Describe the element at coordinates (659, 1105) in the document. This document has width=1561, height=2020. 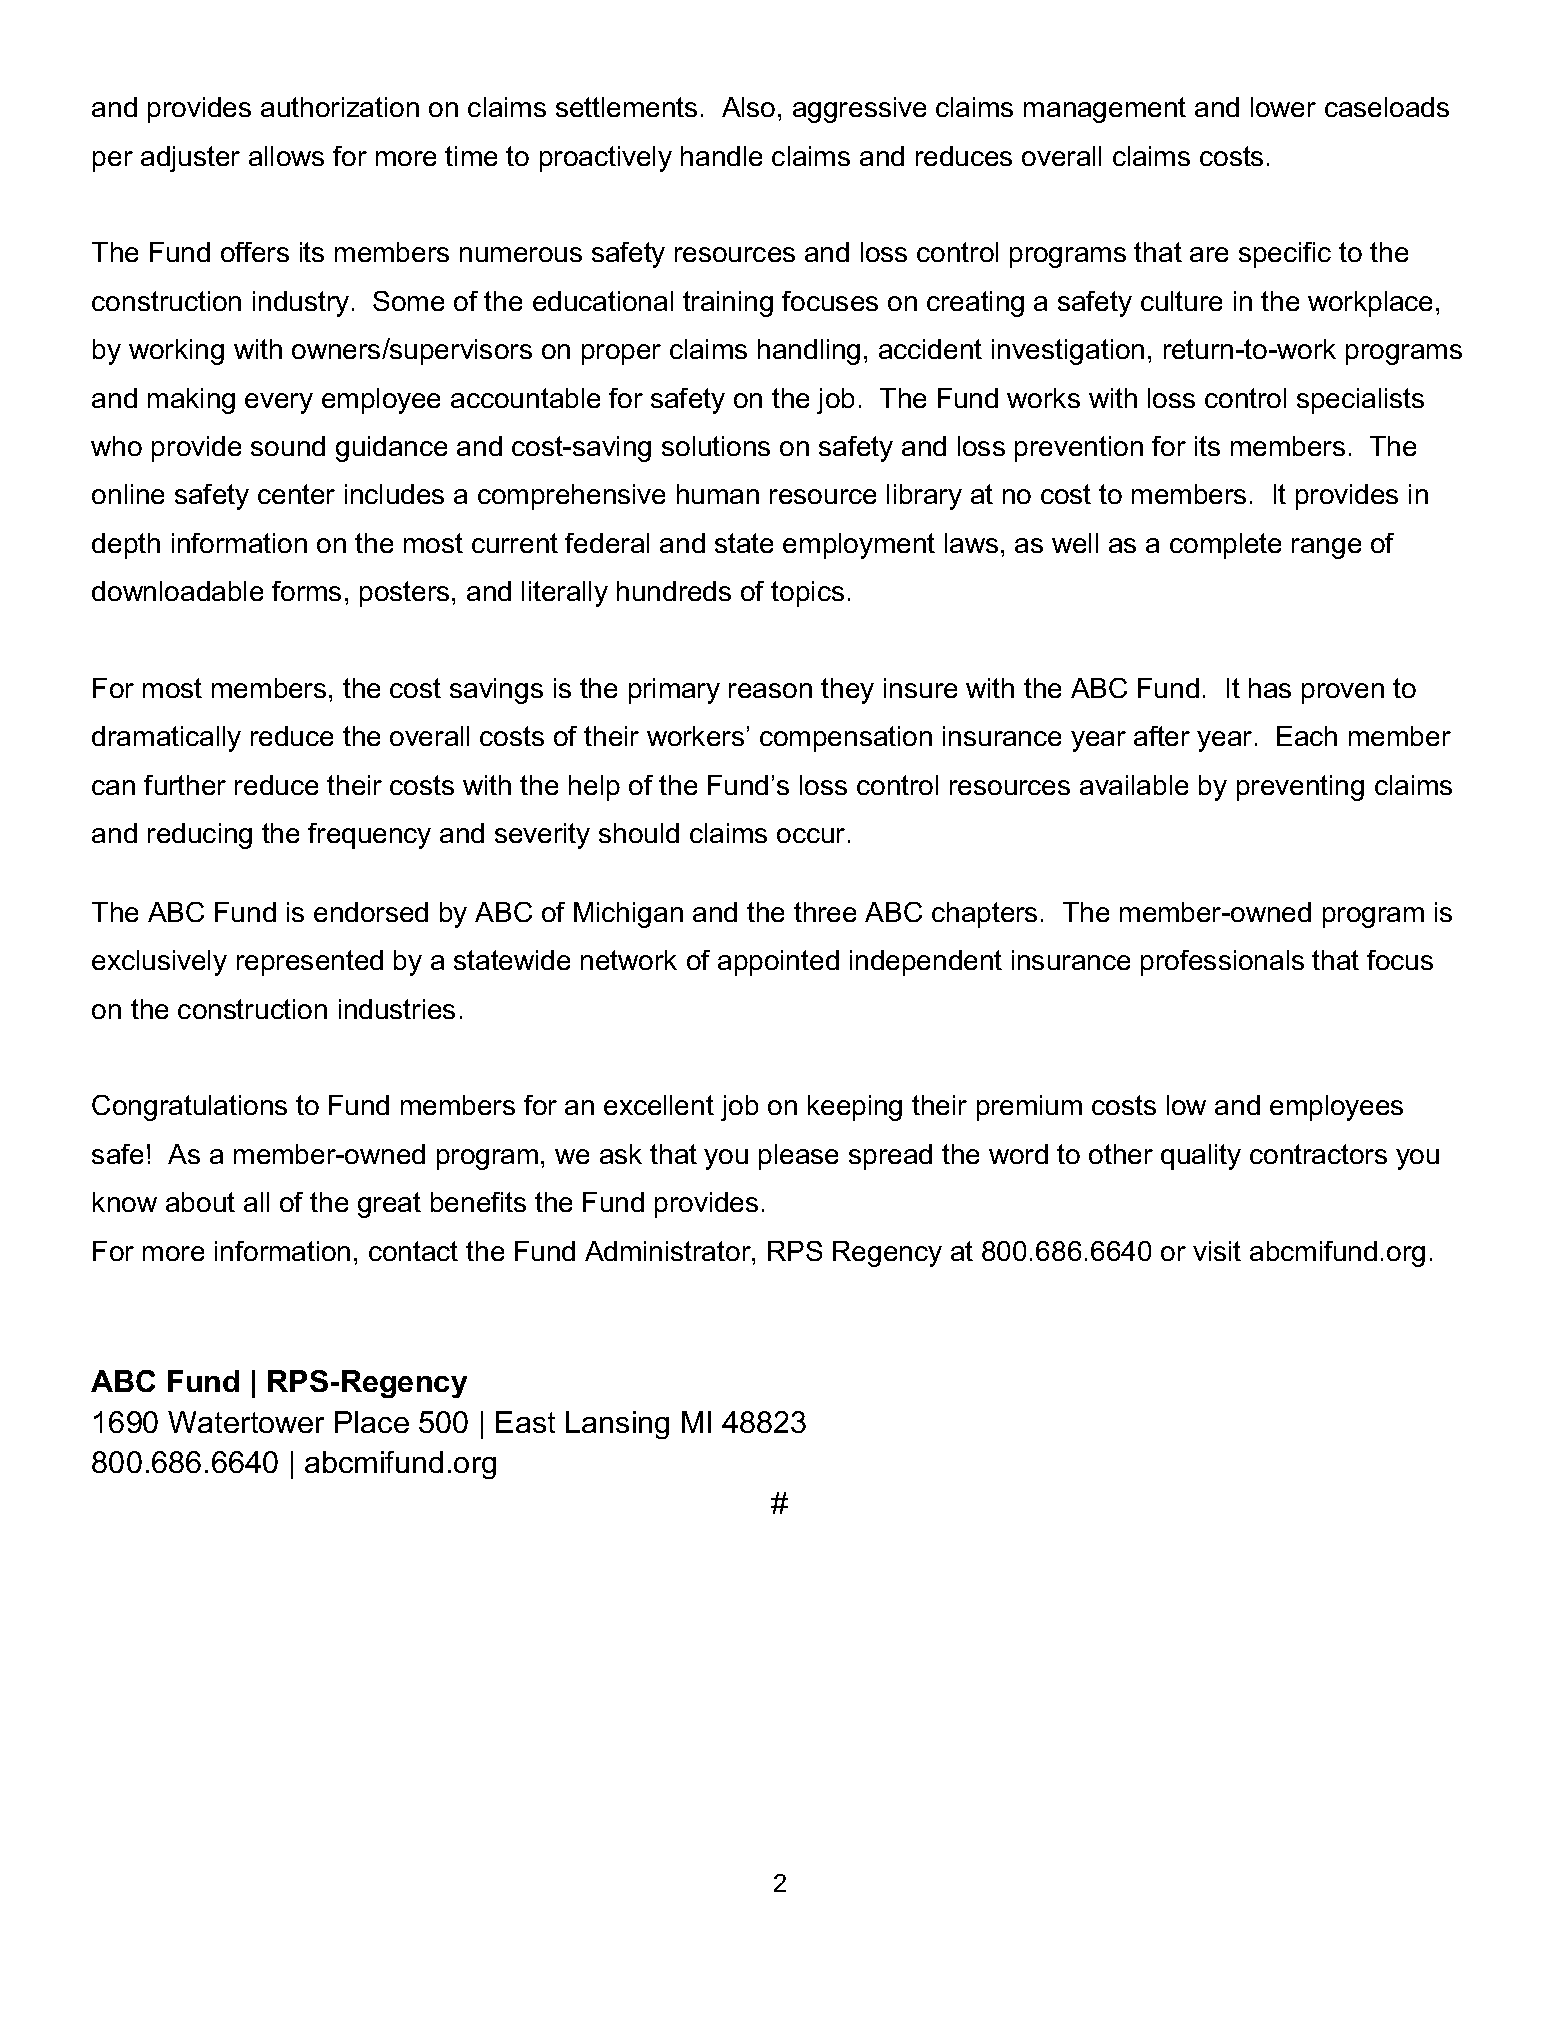
I see `excellent` at that location.
